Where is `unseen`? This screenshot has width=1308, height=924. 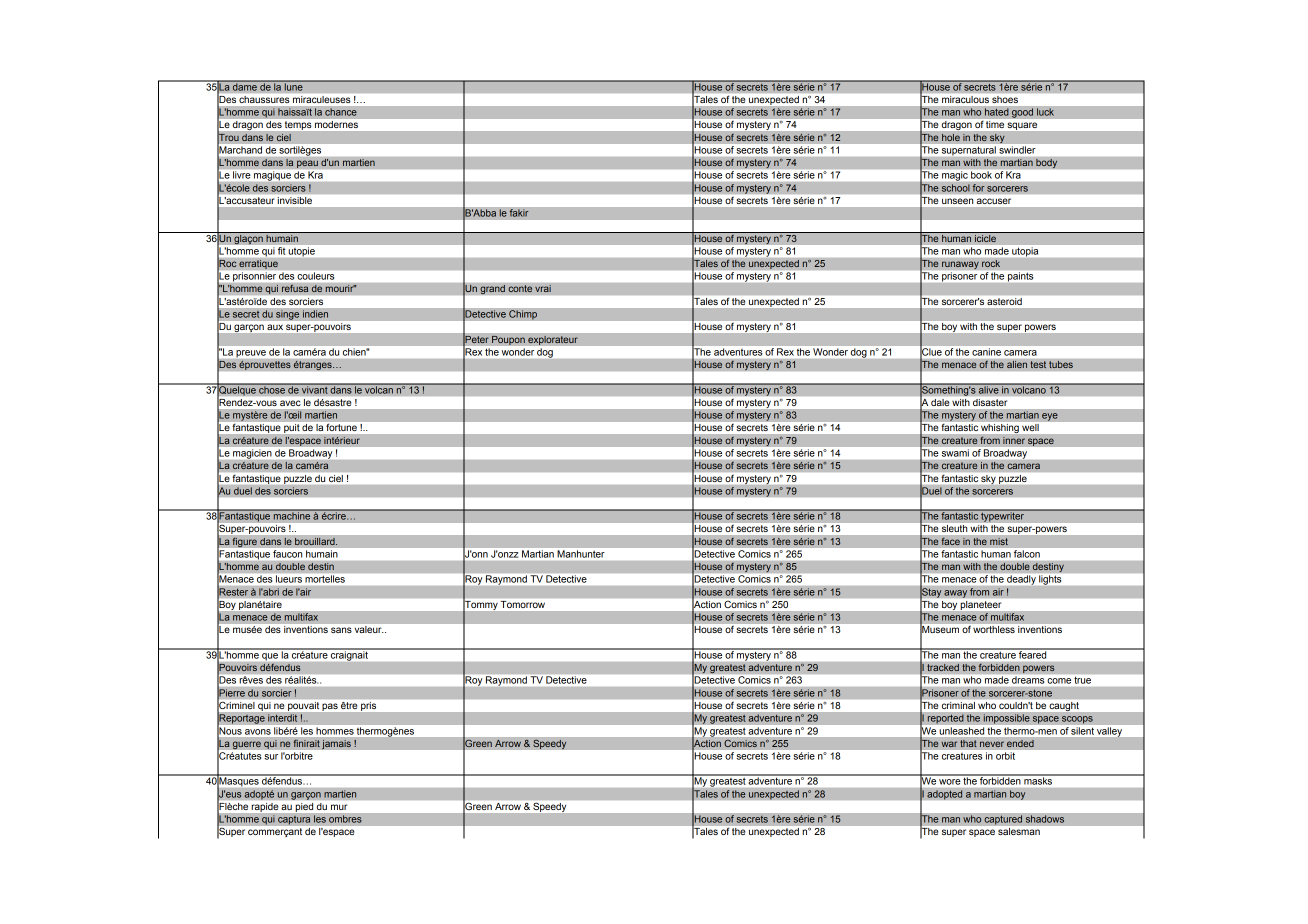
unseen is located at coordinates (957, 201).
